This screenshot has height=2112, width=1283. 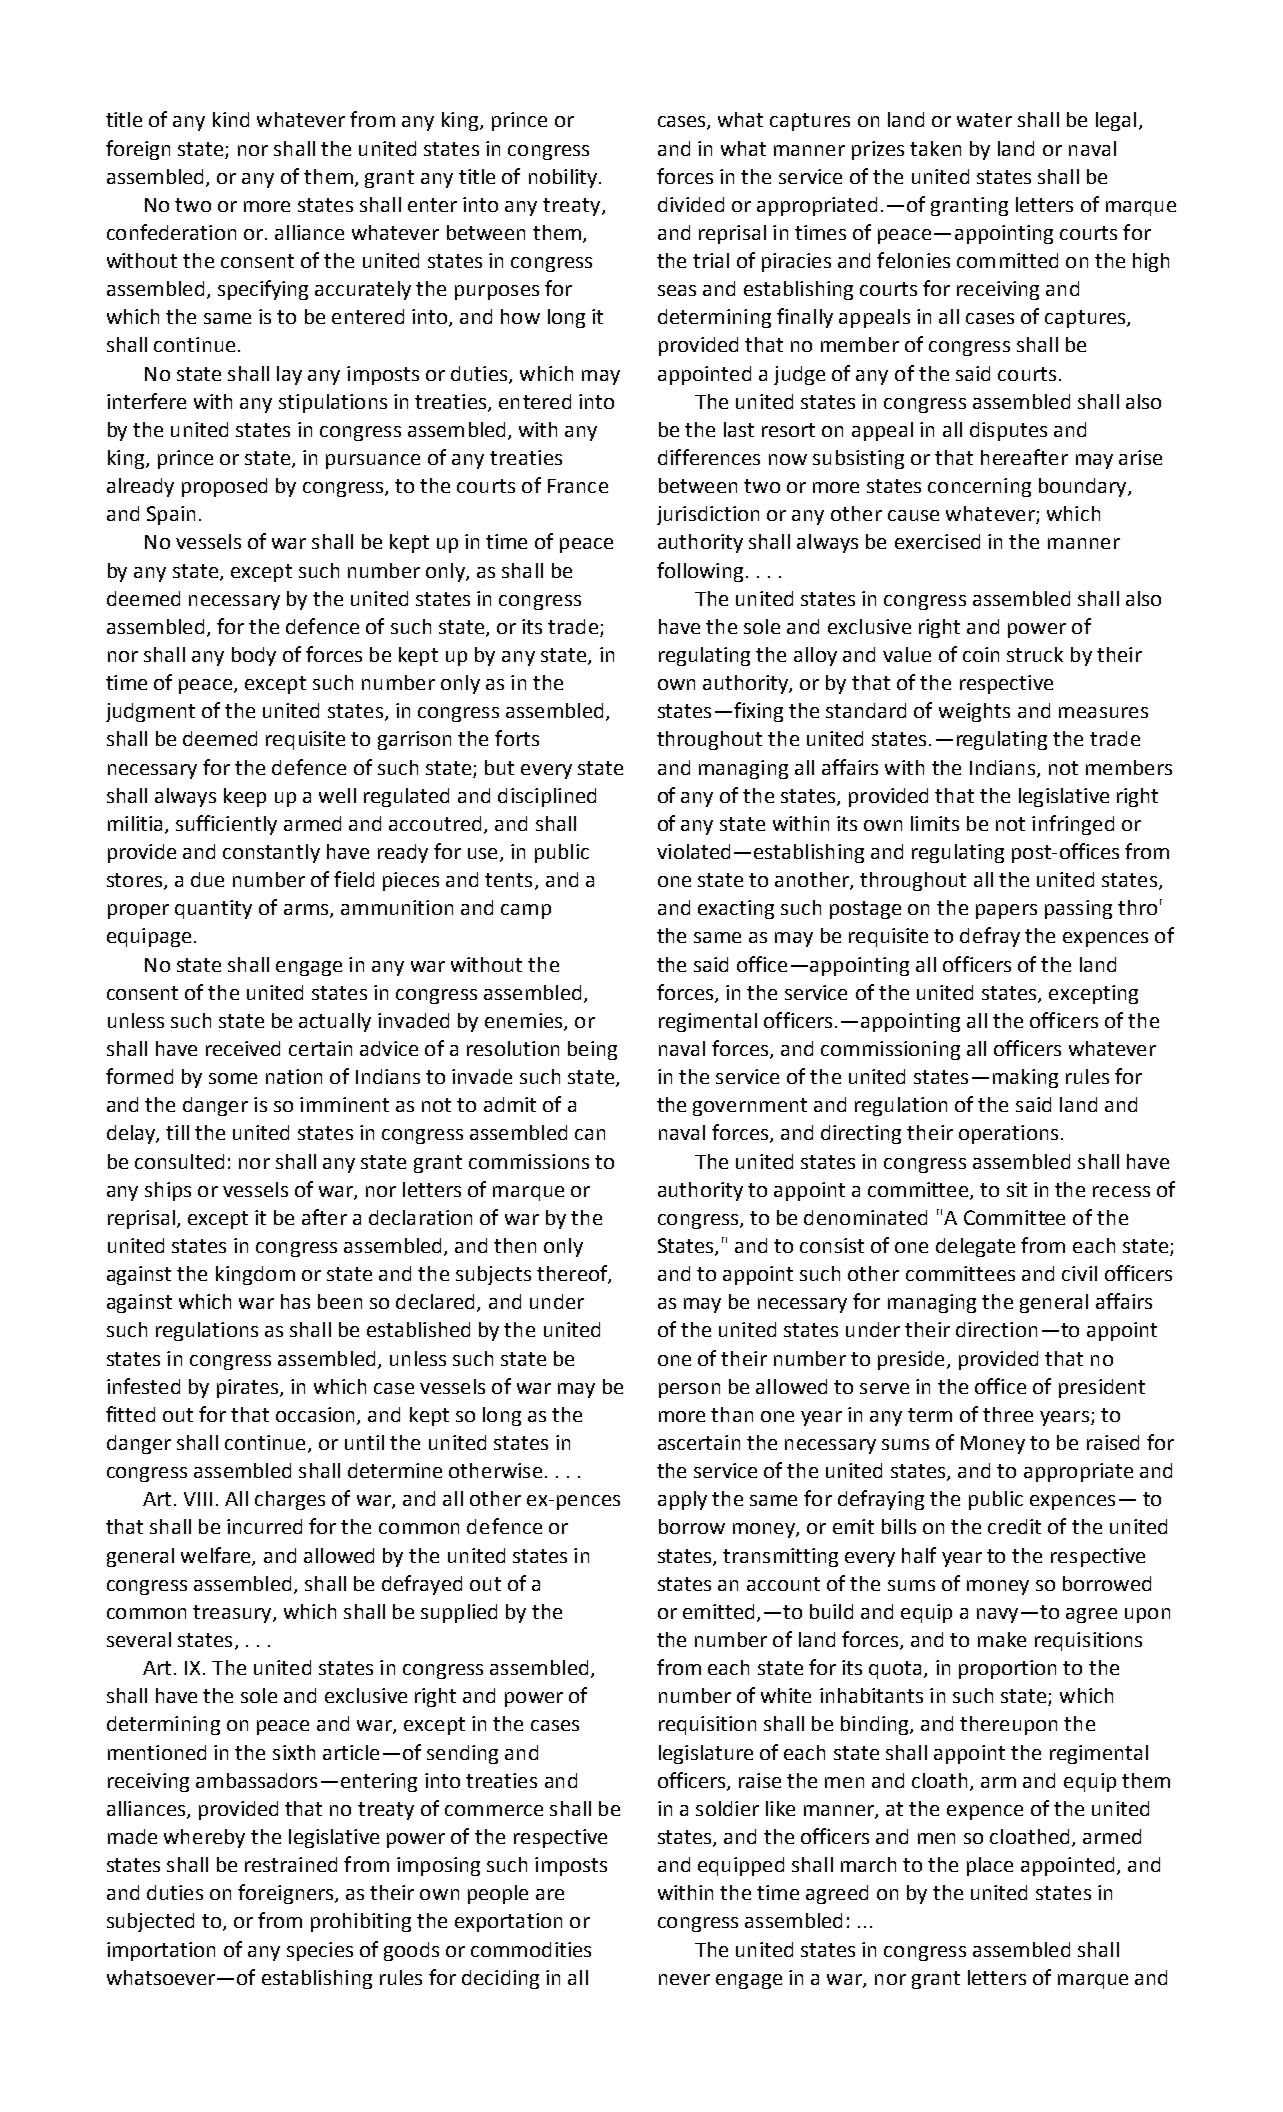 I want to click on water, so click(x=984, y=120).
